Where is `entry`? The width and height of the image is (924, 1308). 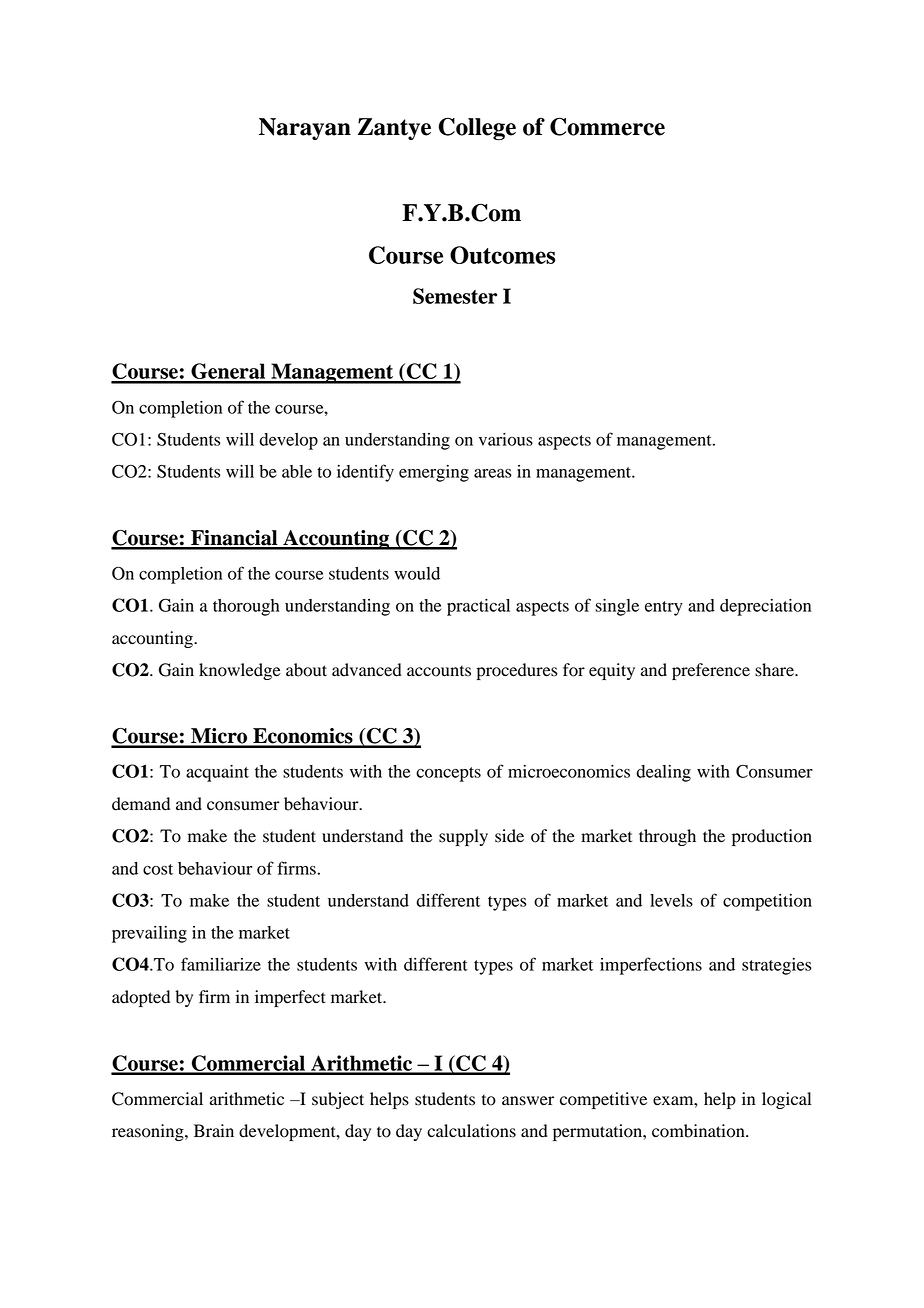
entry is located at coordinates (664, 608).
